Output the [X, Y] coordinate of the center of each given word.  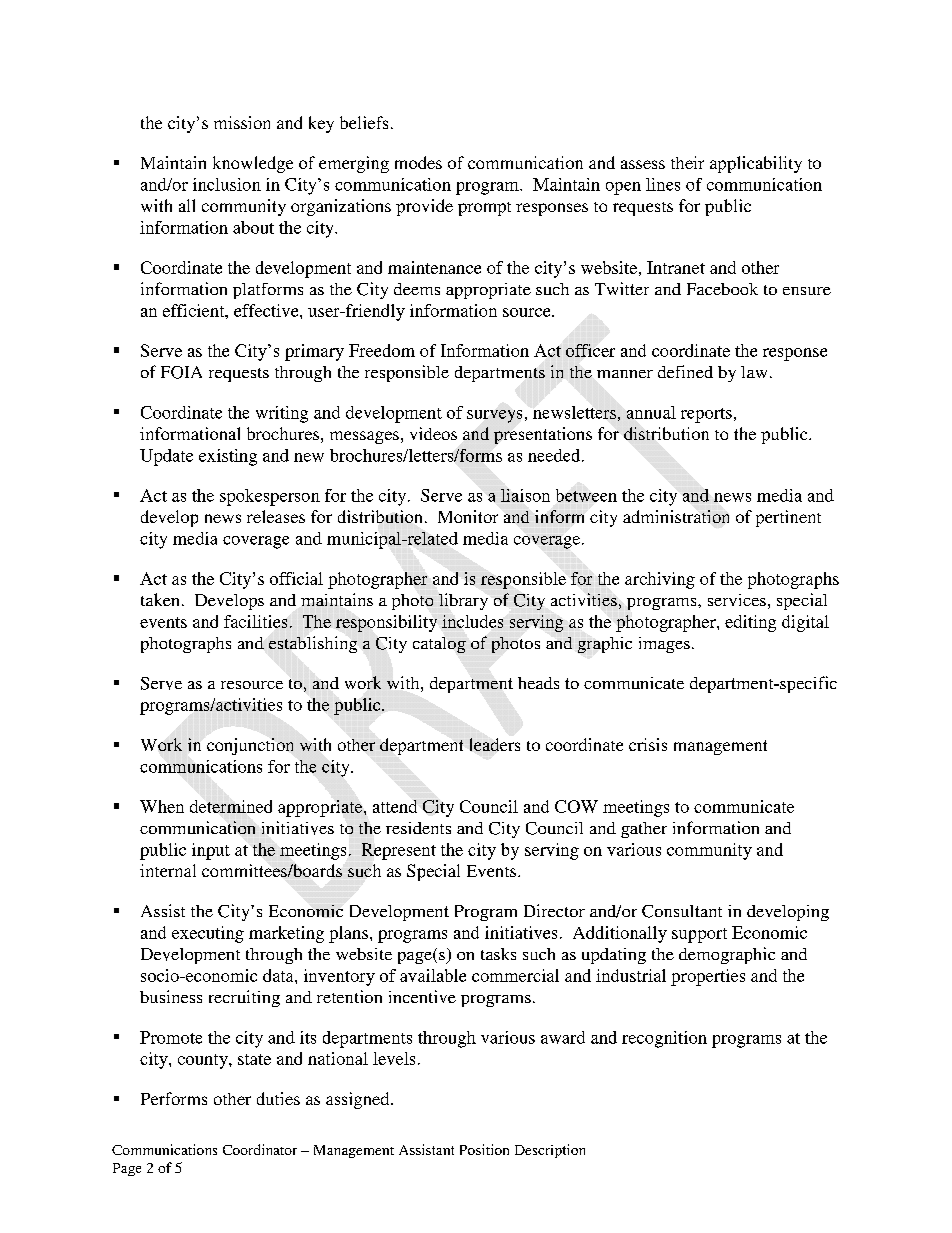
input [211, 851]
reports [706, 415]
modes [418, 162]
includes [472, 621]
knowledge [253, 164]
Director [554, 910]
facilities [255, 621]
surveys [494, 416]
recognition [664, 1039]
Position [484, 1149]
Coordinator [260, 1149]
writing [282, 414]
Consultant [682, 911]
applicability [756, 164]
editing [750, 623]
